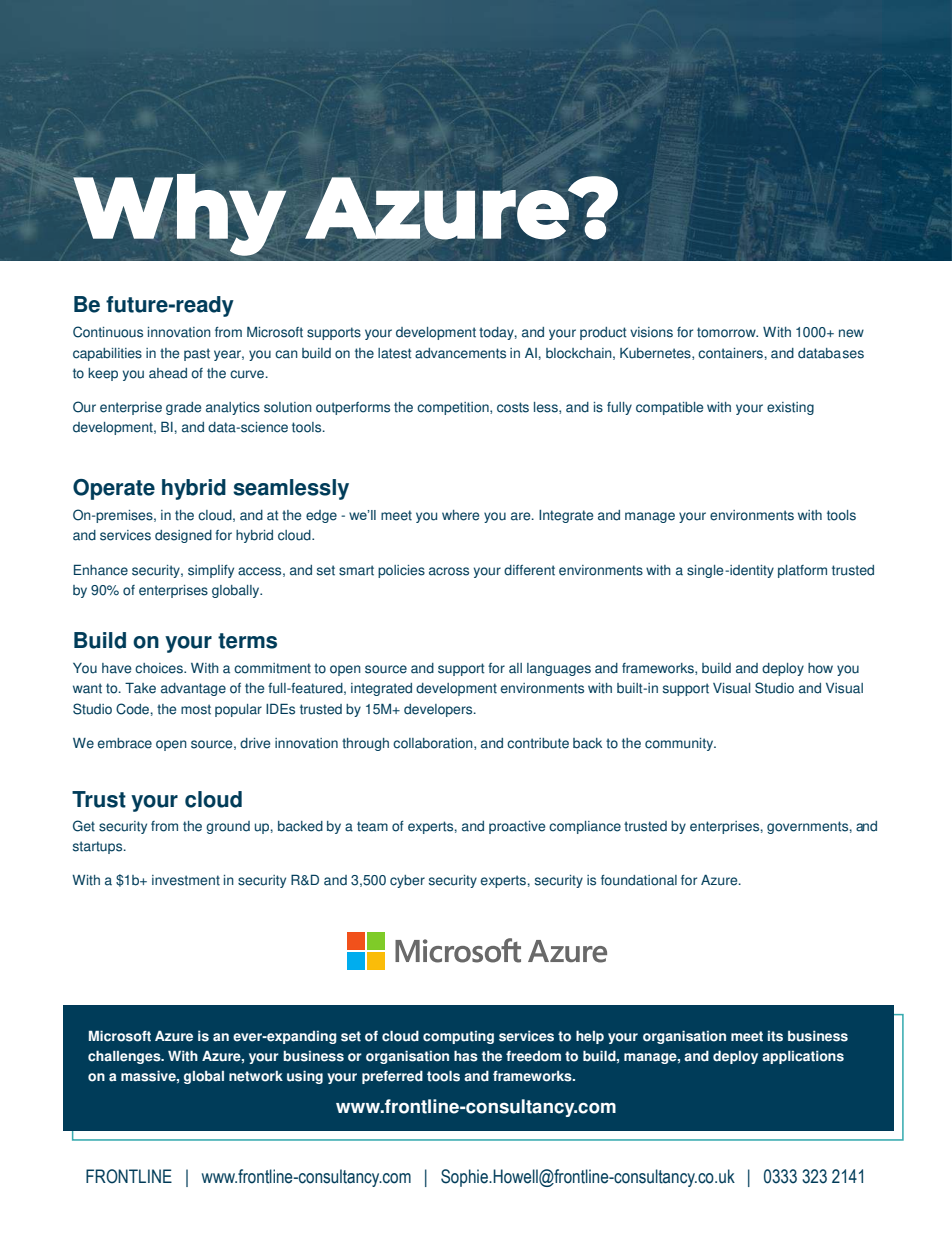  I want to click on where, so click(460, 515).
